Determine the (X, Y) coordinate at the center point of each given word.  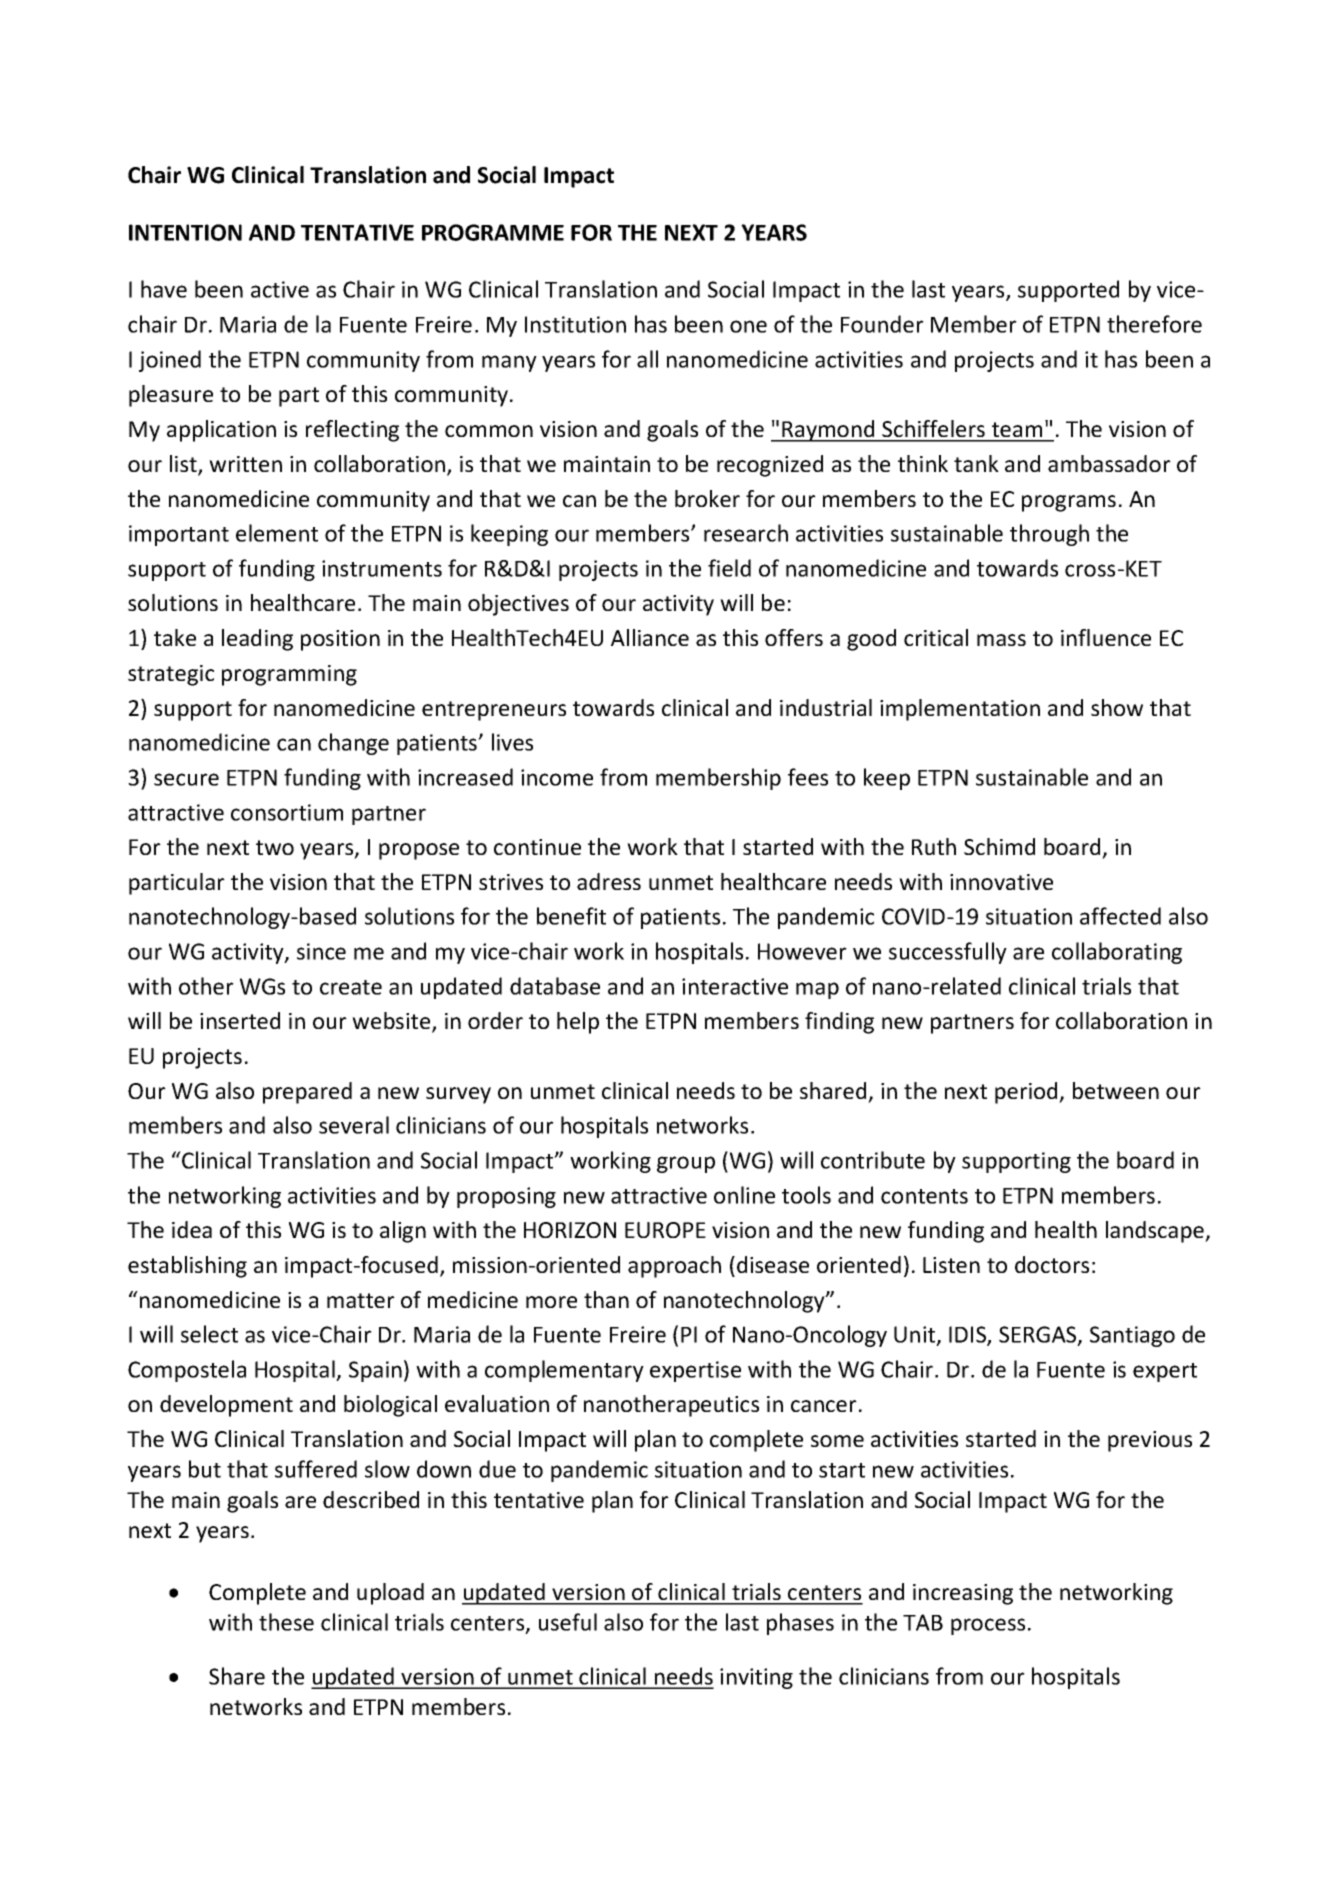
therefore (1154, 324)
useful (568, 1622)
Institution (575, 324)
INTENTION (185, 232)
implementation (960, 710)
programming (289, 675)
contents (924, 1196)
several (354, 1125)
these (286, 1622)
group (686, 1164)
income (557, 777)
